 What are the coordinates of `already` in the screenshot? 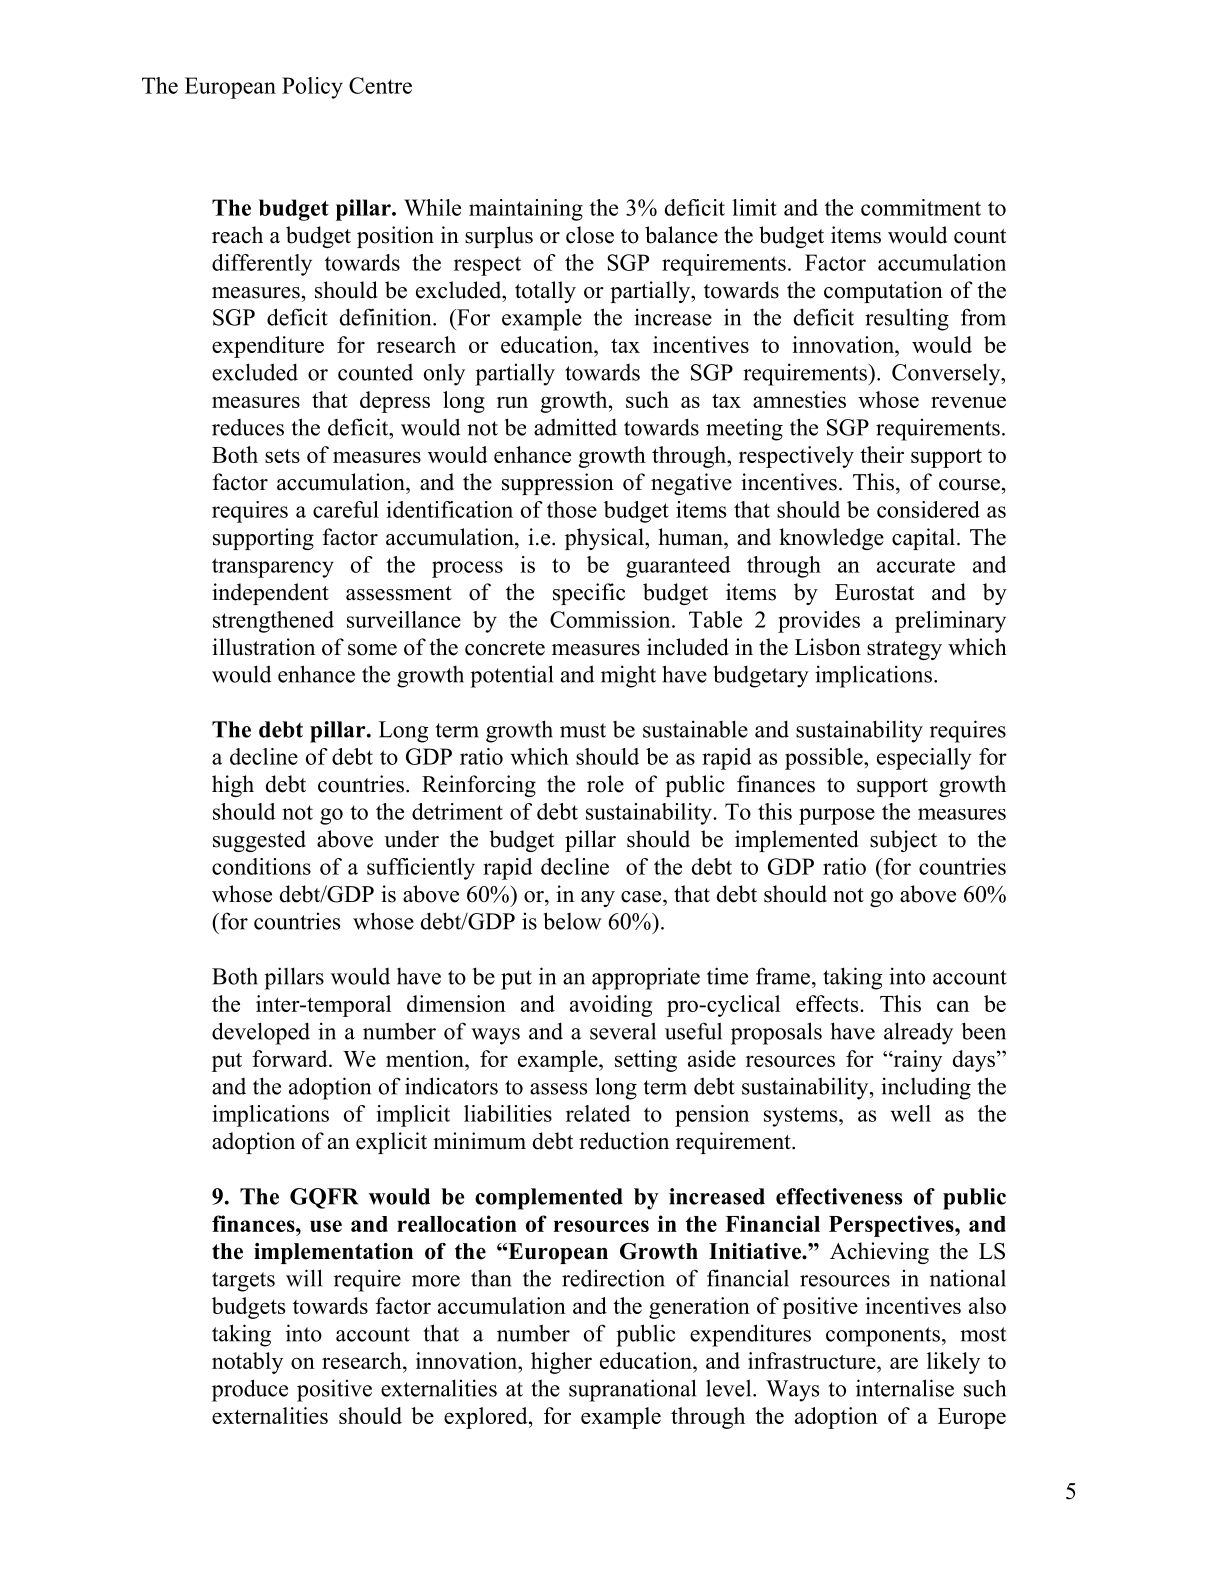 It's located at (918, 1033).
